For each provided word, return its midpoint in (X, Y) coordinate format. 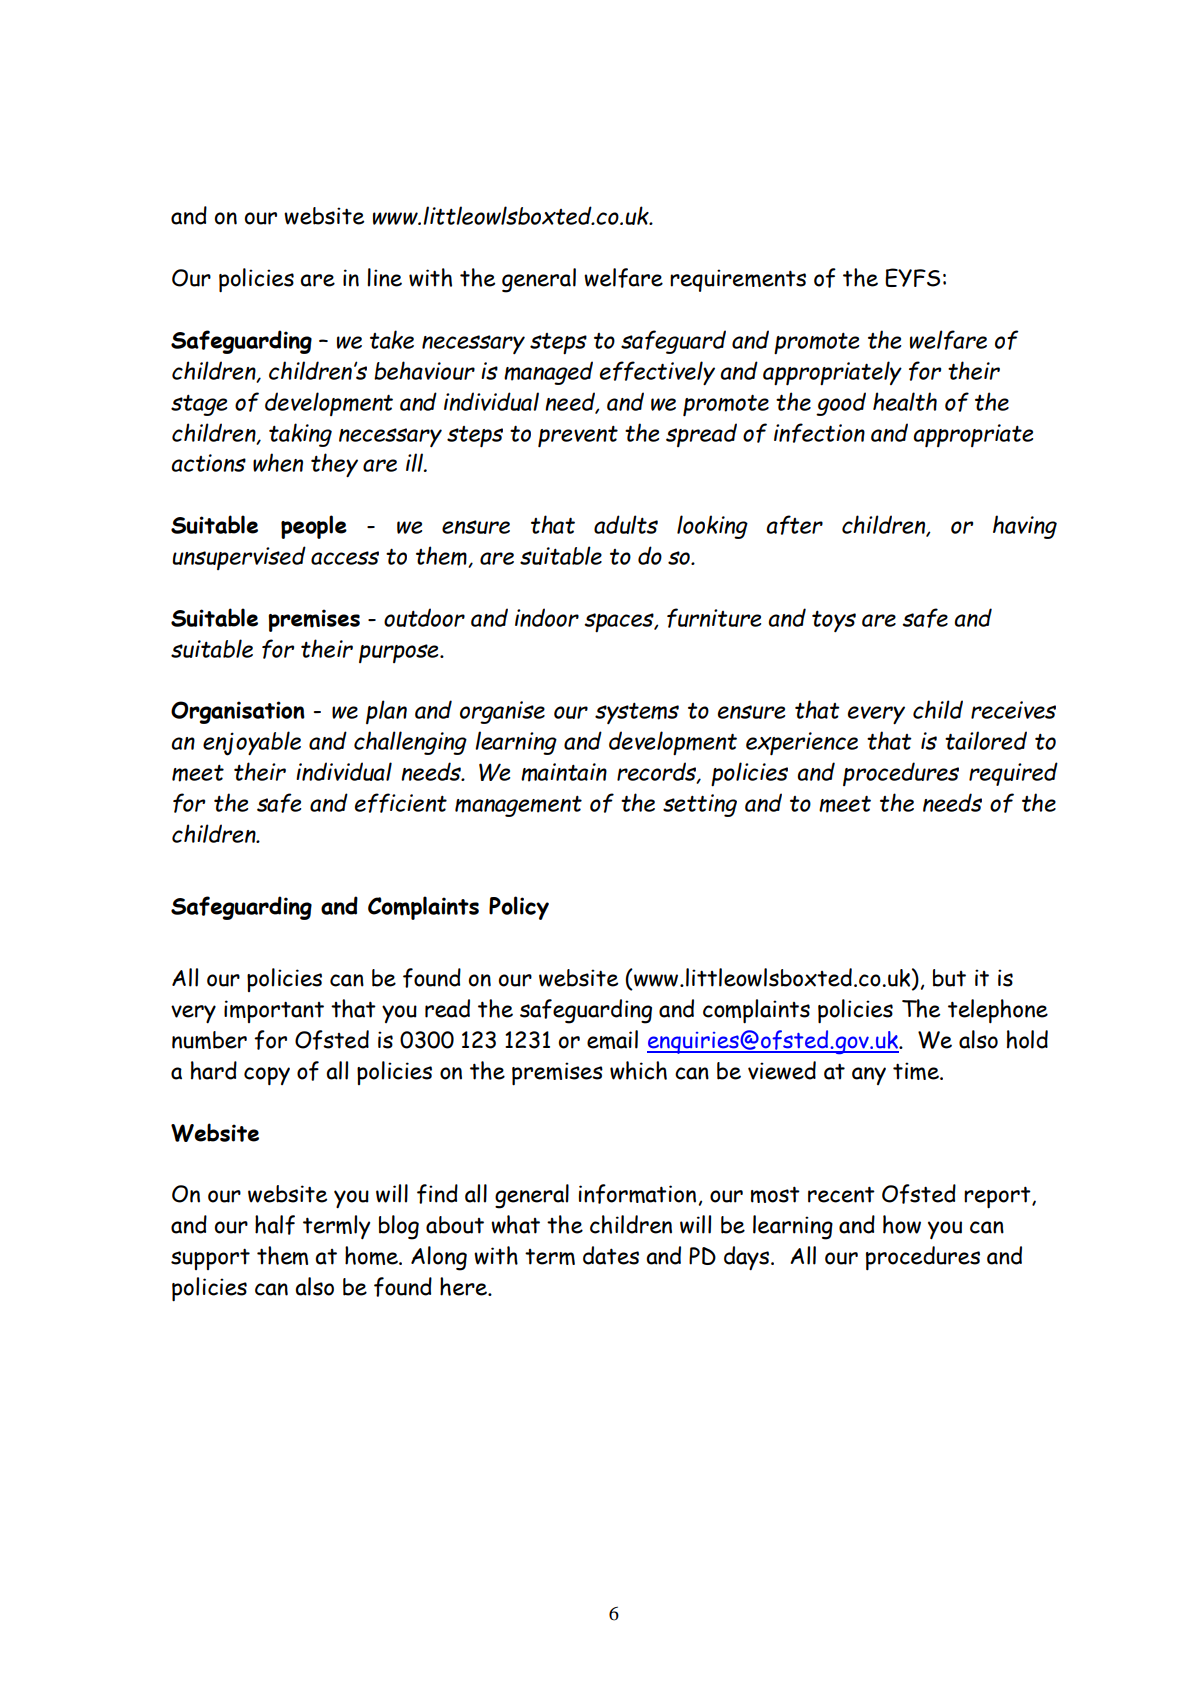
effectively (657, 373)
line (384, 277)
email (612, 1039)
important (274, 1011)
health (905, 401)
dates (611, 1255)
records (657, 772)
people (314, 527)
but (949, 978)
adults (626, 524)
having (1025, 527)
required (1013, 774)
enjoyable (252, 743)
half (275, 1225)
